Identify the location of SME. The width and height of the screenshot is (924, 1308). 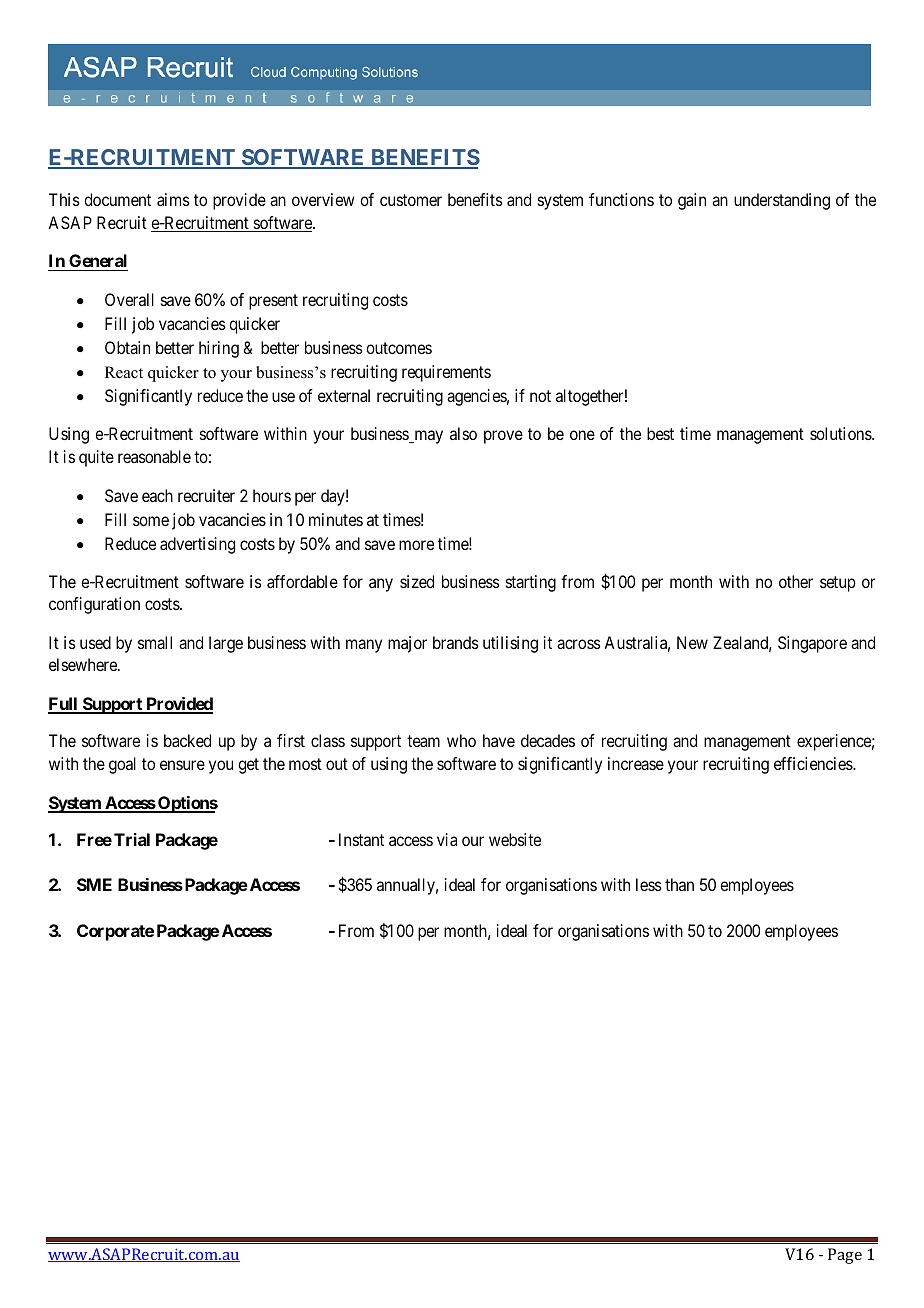
(94, 884).
